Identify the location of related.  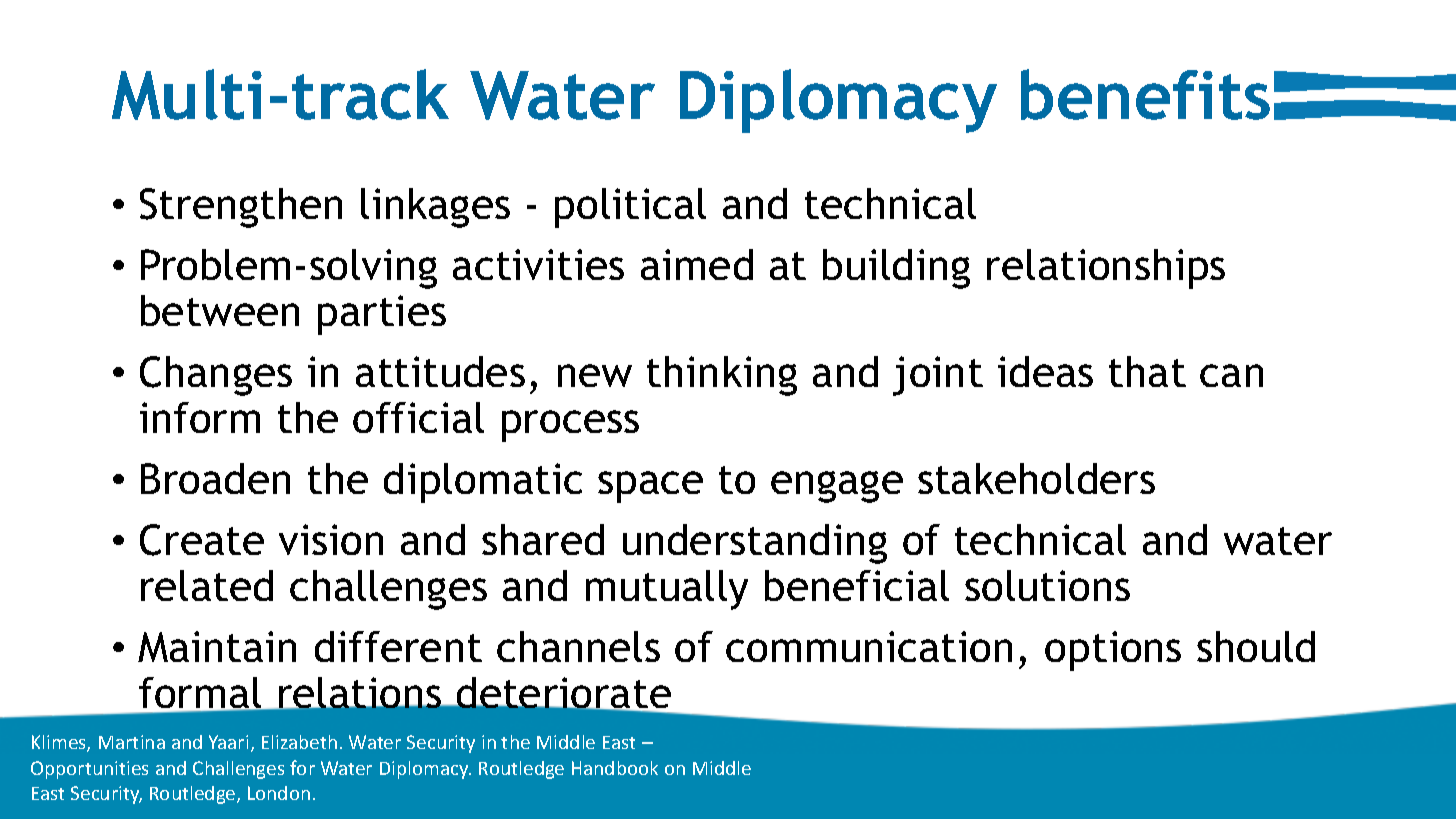
(207, 585).
